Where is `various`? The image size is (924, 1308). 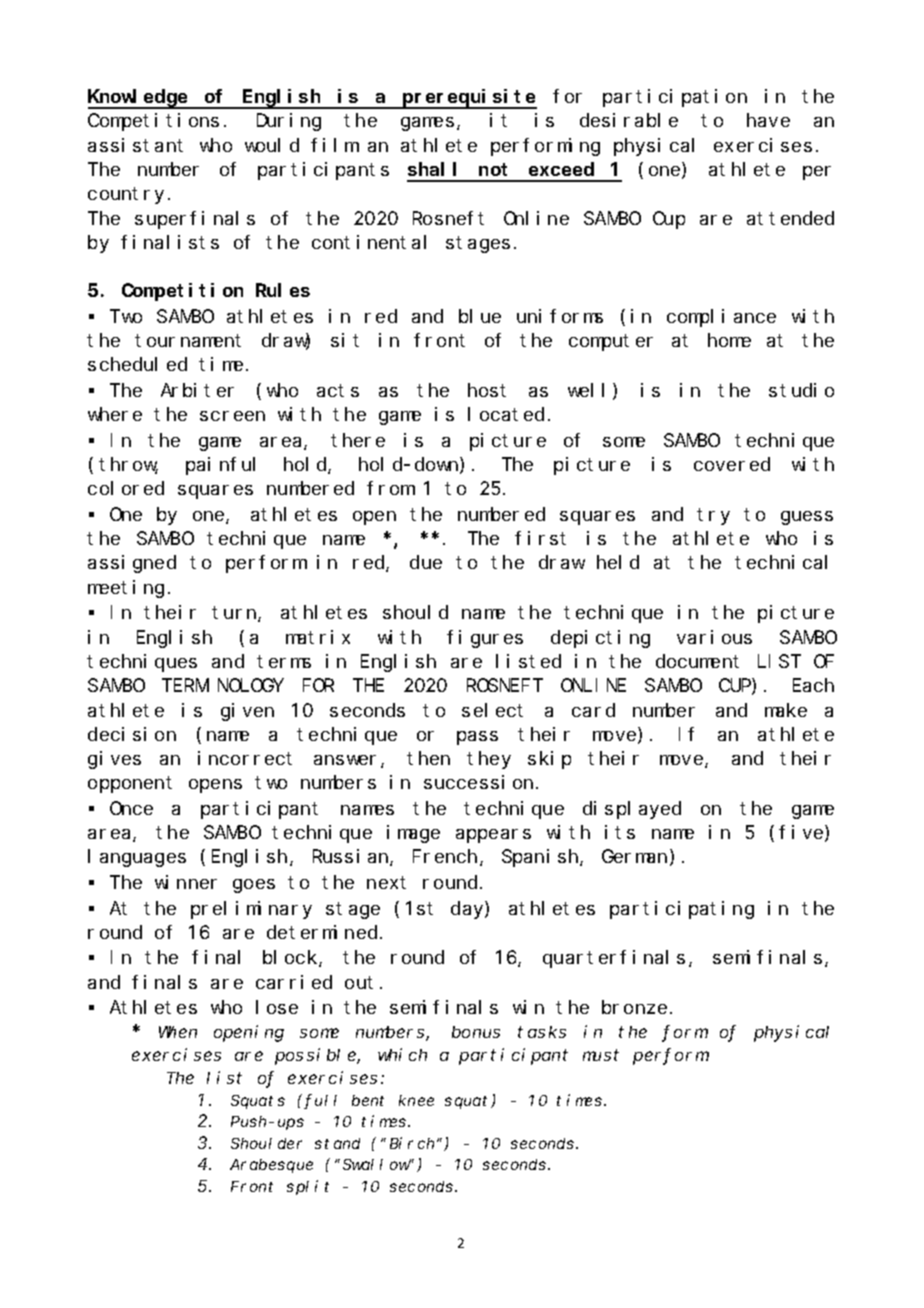
various is located at coordinates (714, 637).
